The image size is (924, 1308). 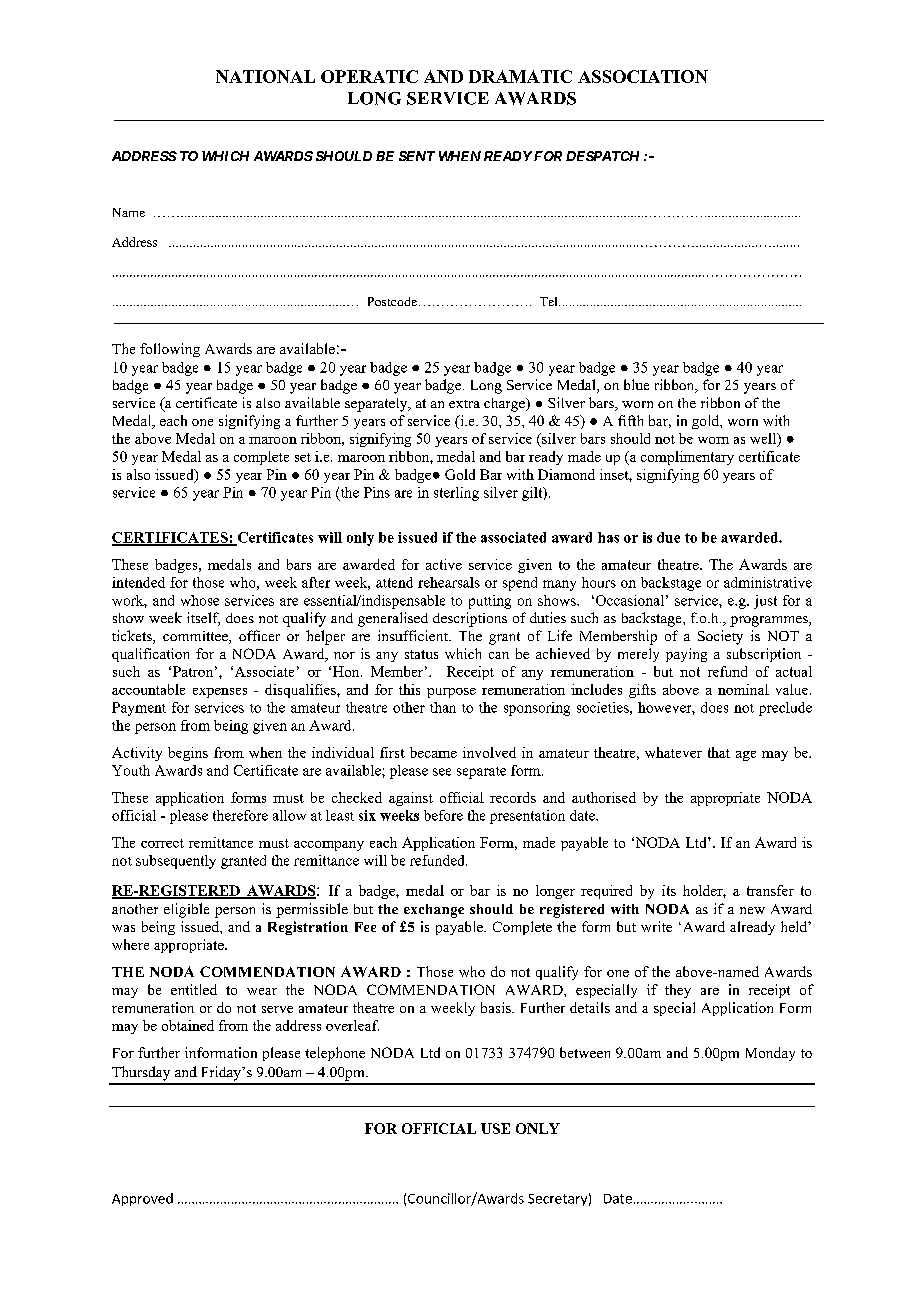 I want to click on Society, so click(x=720, y=637).
